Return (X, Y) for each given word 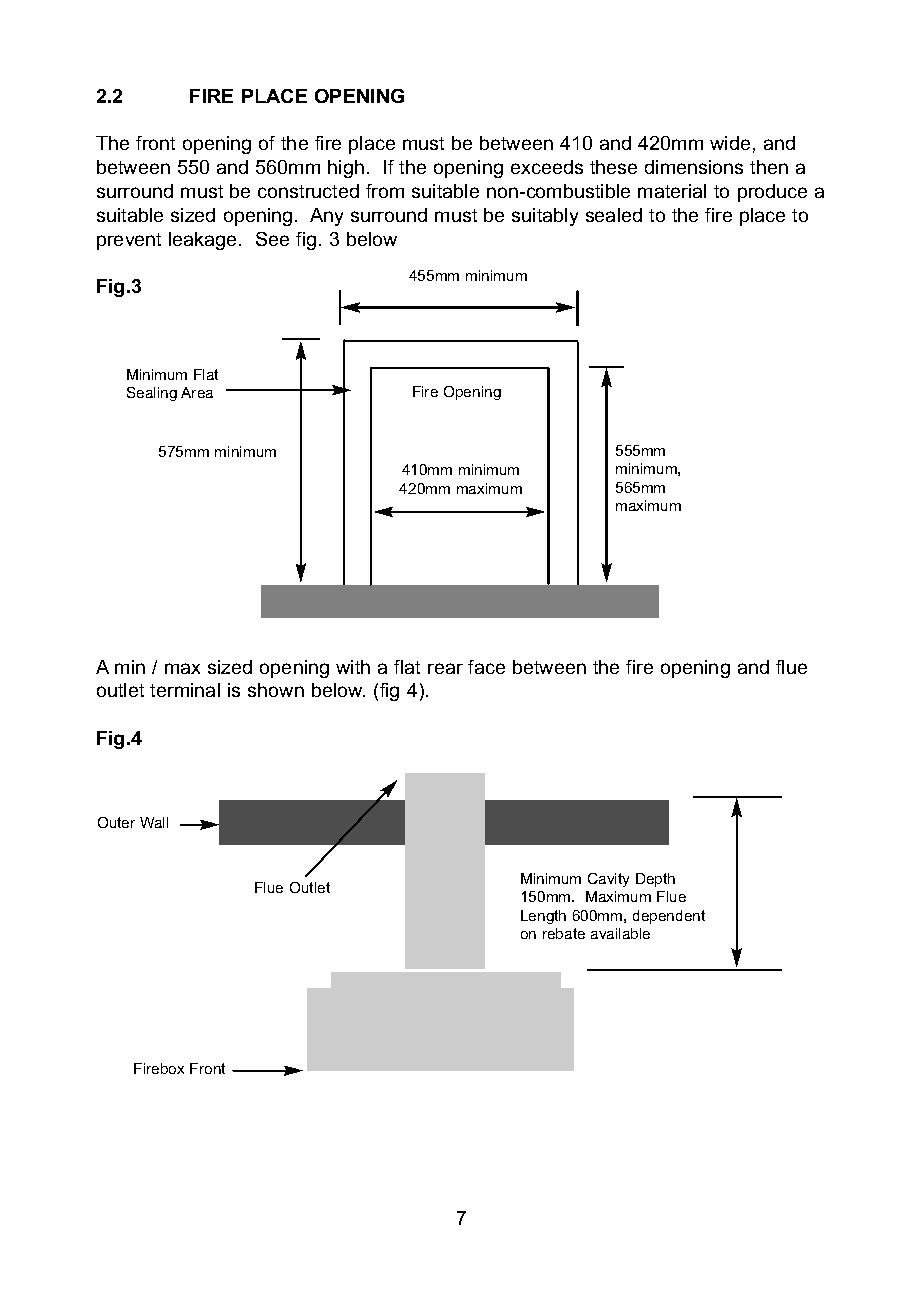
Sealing (152, 394)
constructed (308, 191)
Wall (154, 822)
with (353, 667)
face (486, 667)
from (385, 191)
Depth (655, 880)
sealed (614, 215)
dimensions (694, 167)
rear (445, 668)
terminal (185, 690)
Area (197, 392)
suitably (545, 217)
